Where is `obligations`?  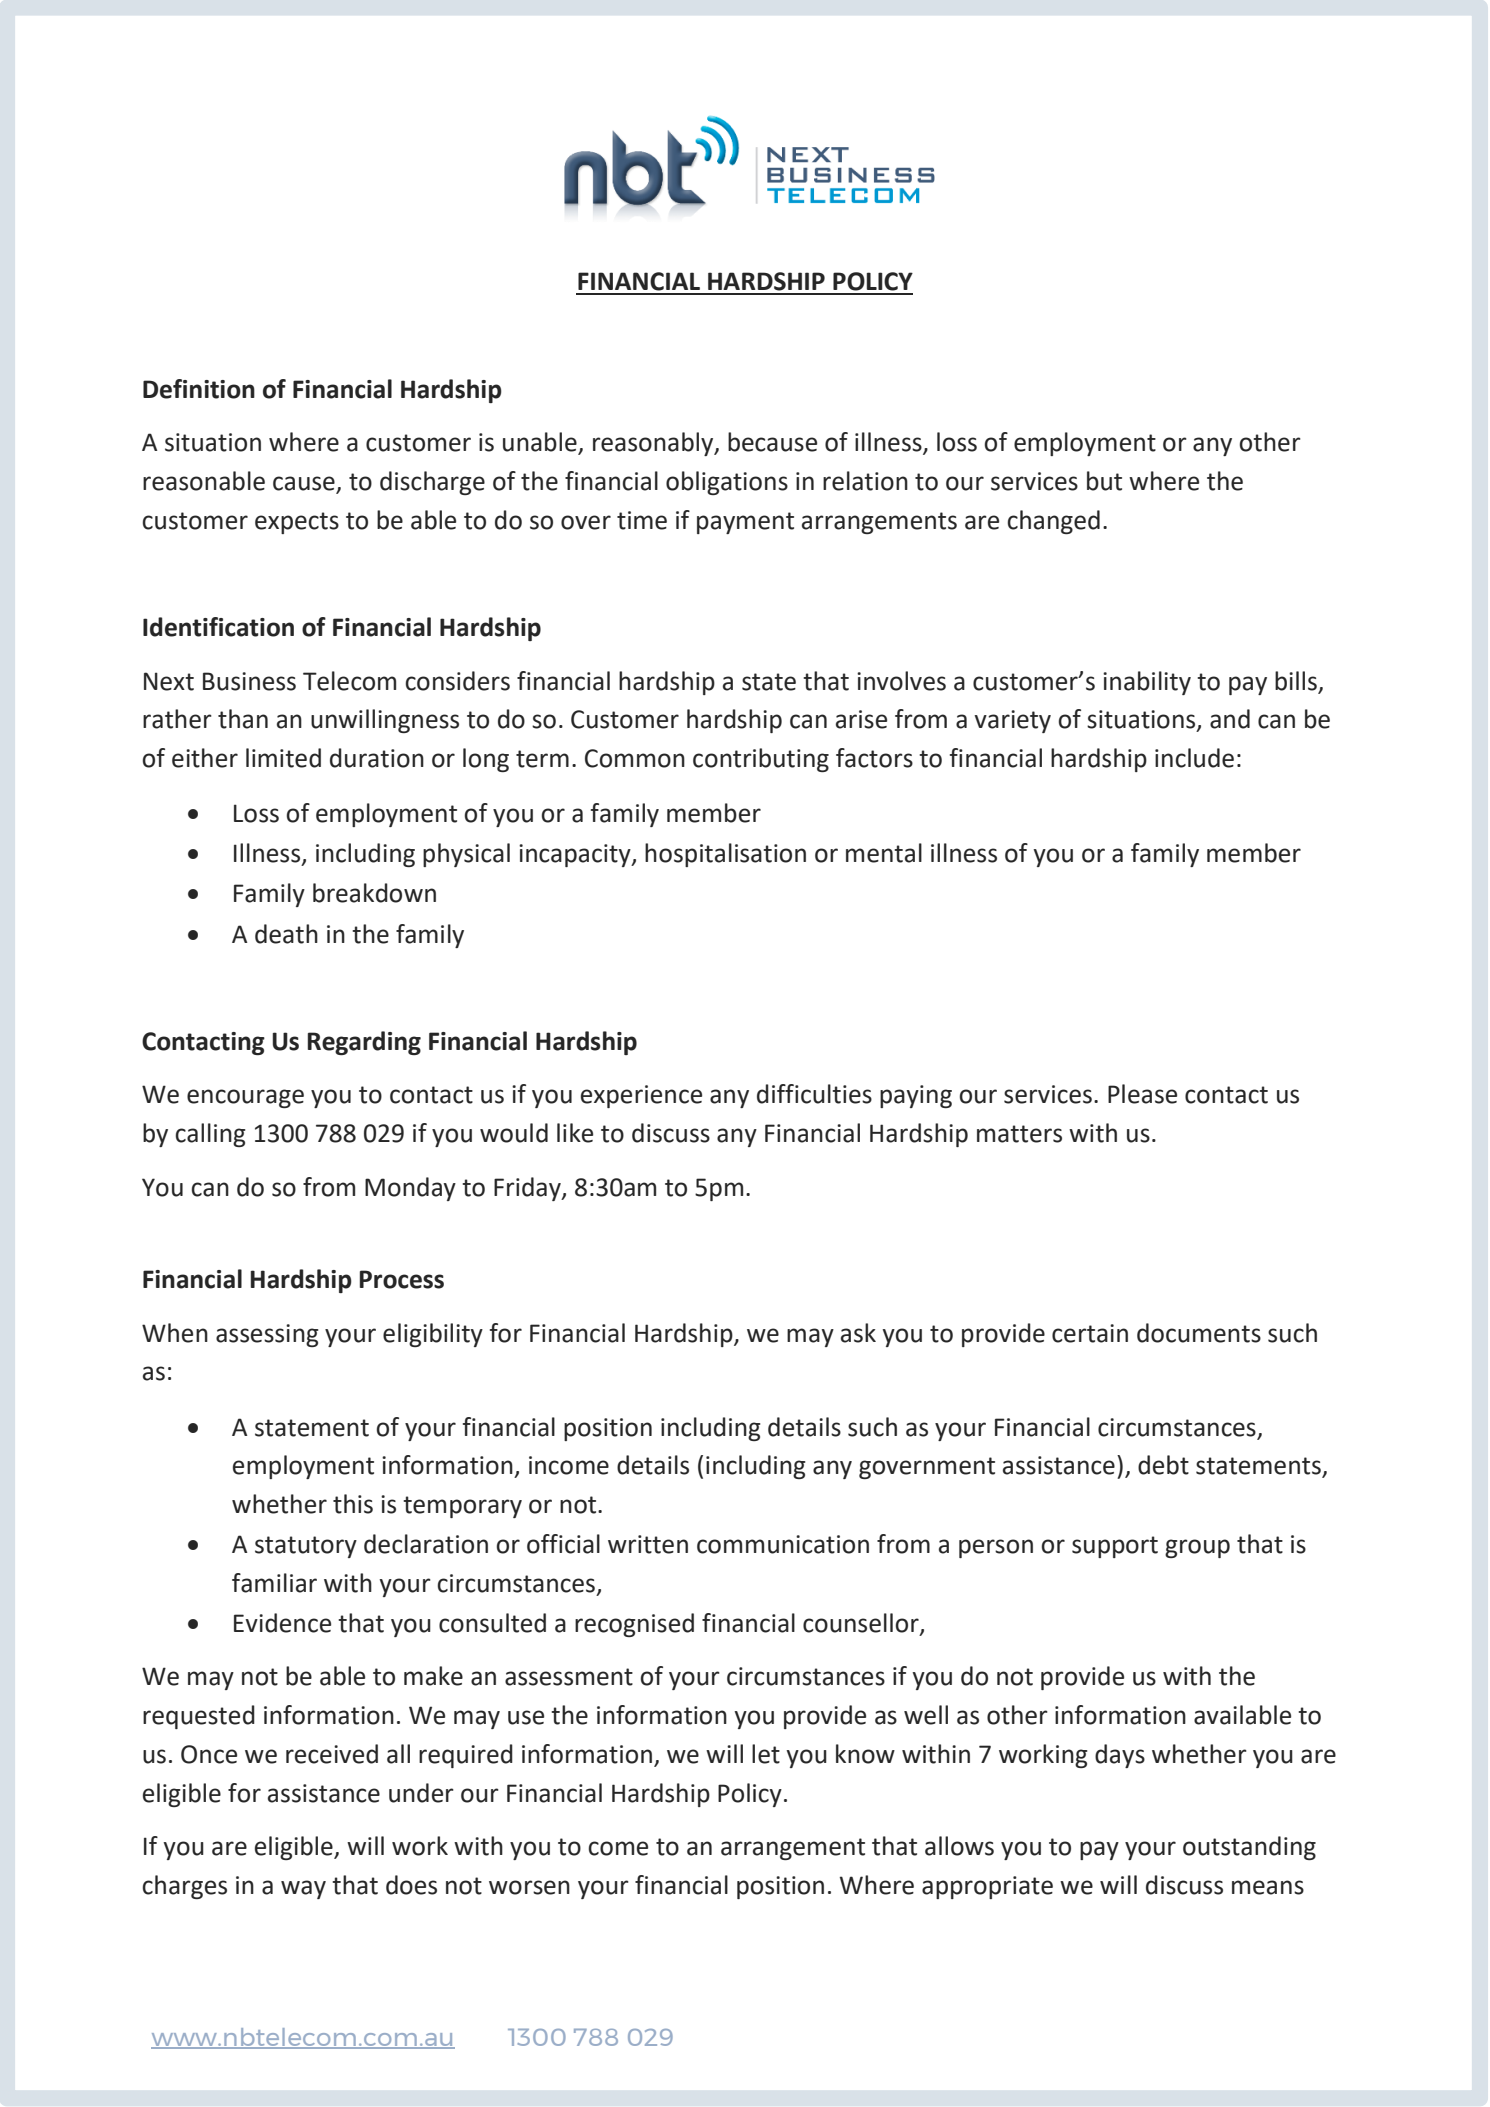 obligations is located at coordinates (727, 483).
